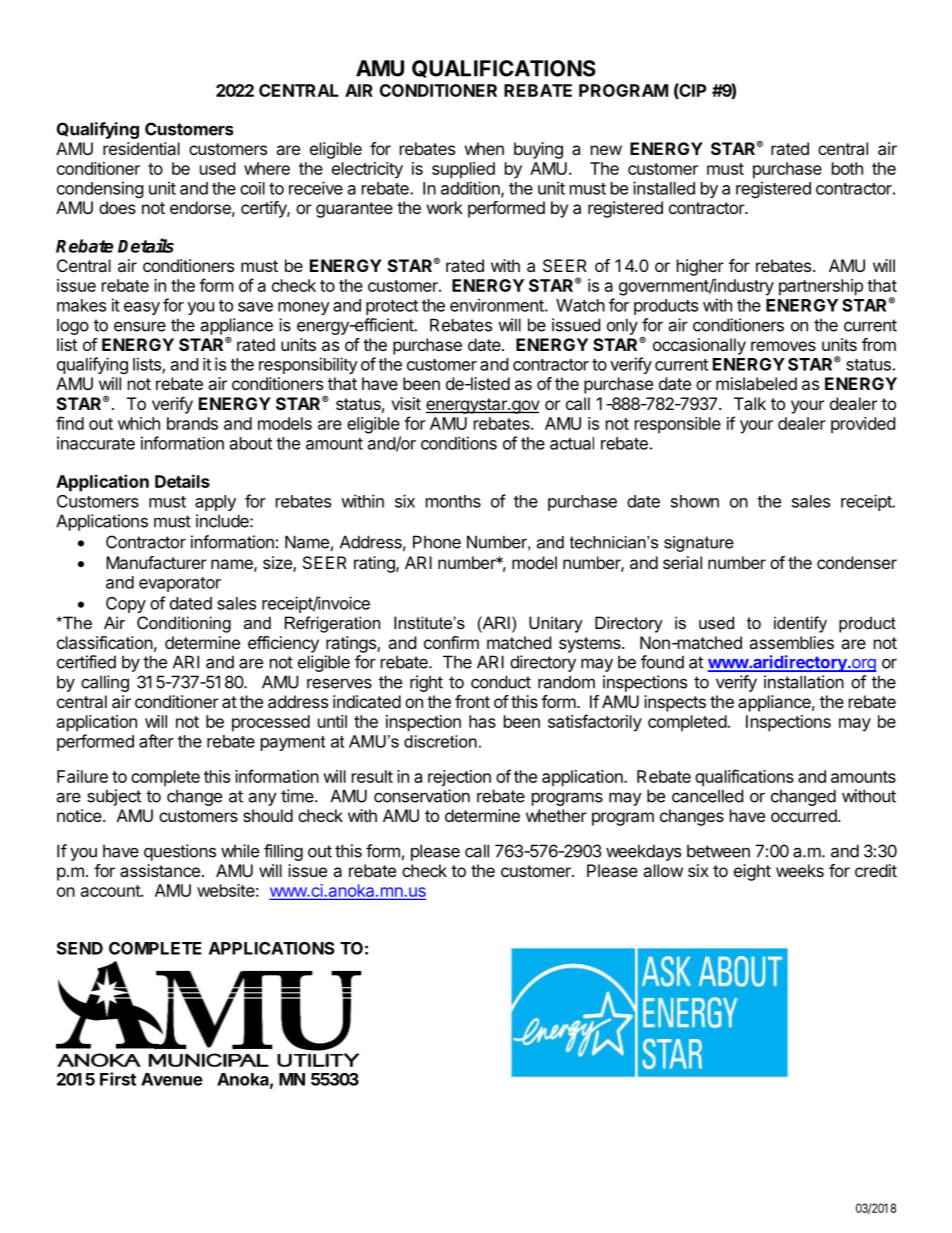 Image resolution: width=952 pixels, height=1233 pixels. I want to click on brands, so click(192, 423).
